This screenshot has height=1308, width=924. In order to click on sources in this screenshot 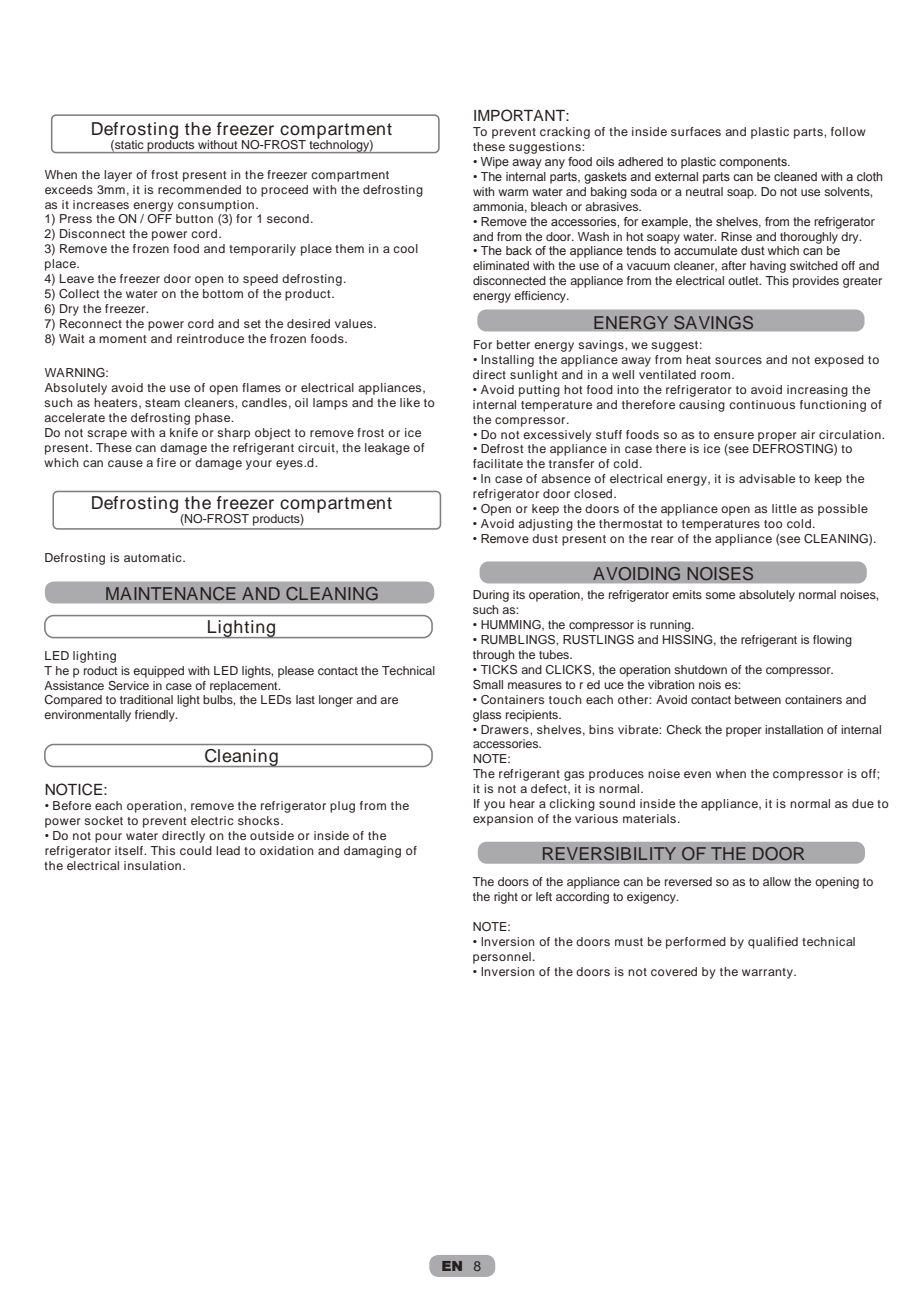, I will do `click(738, 360)`.
